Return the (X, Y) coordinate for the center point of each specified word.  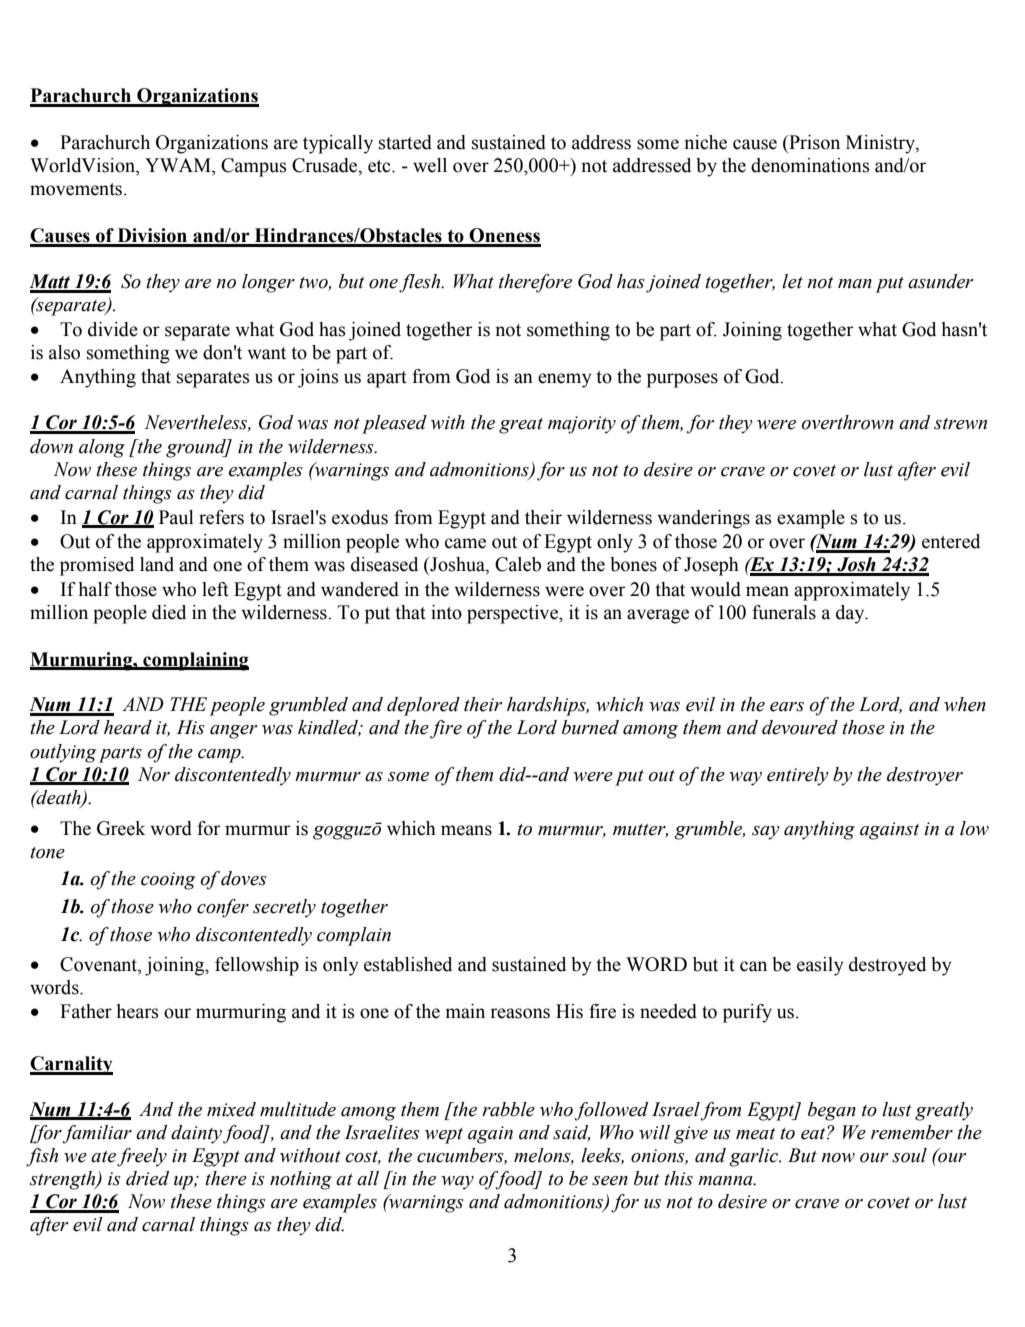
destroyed (887, 966)
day (851, 614)
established (408, 964)
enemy (565, 380)
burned (590, 727)
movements (77, 189)
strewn (960, 424)
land (157, 564)
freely (142, 1157)
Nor (154, 774)
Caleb (518, 564)
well (430, 165)
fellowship (257, 966)
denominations (810, 165)
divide (113, 329)
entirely (798, 776)
